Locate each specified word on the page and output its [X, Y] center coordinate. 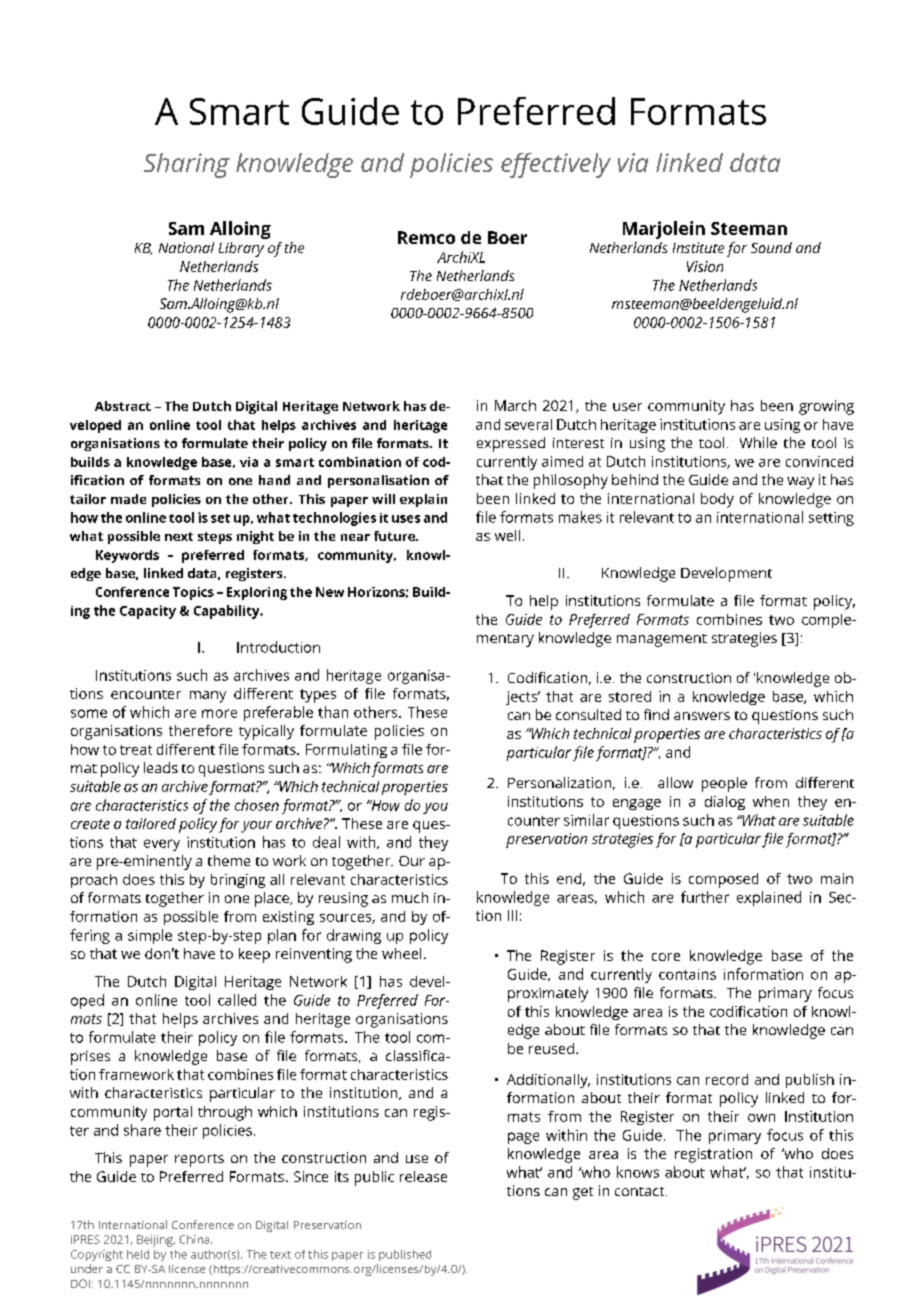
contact [639, 1191]
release [423, 1176]
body [717, 500]
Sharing [187, 165]
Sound [771, 247]
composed [723, 880]
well [507, 535]
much [410, 897]
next [179, 536]
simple [150, 936]
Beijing [156, 1241]
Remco [426, 237]
